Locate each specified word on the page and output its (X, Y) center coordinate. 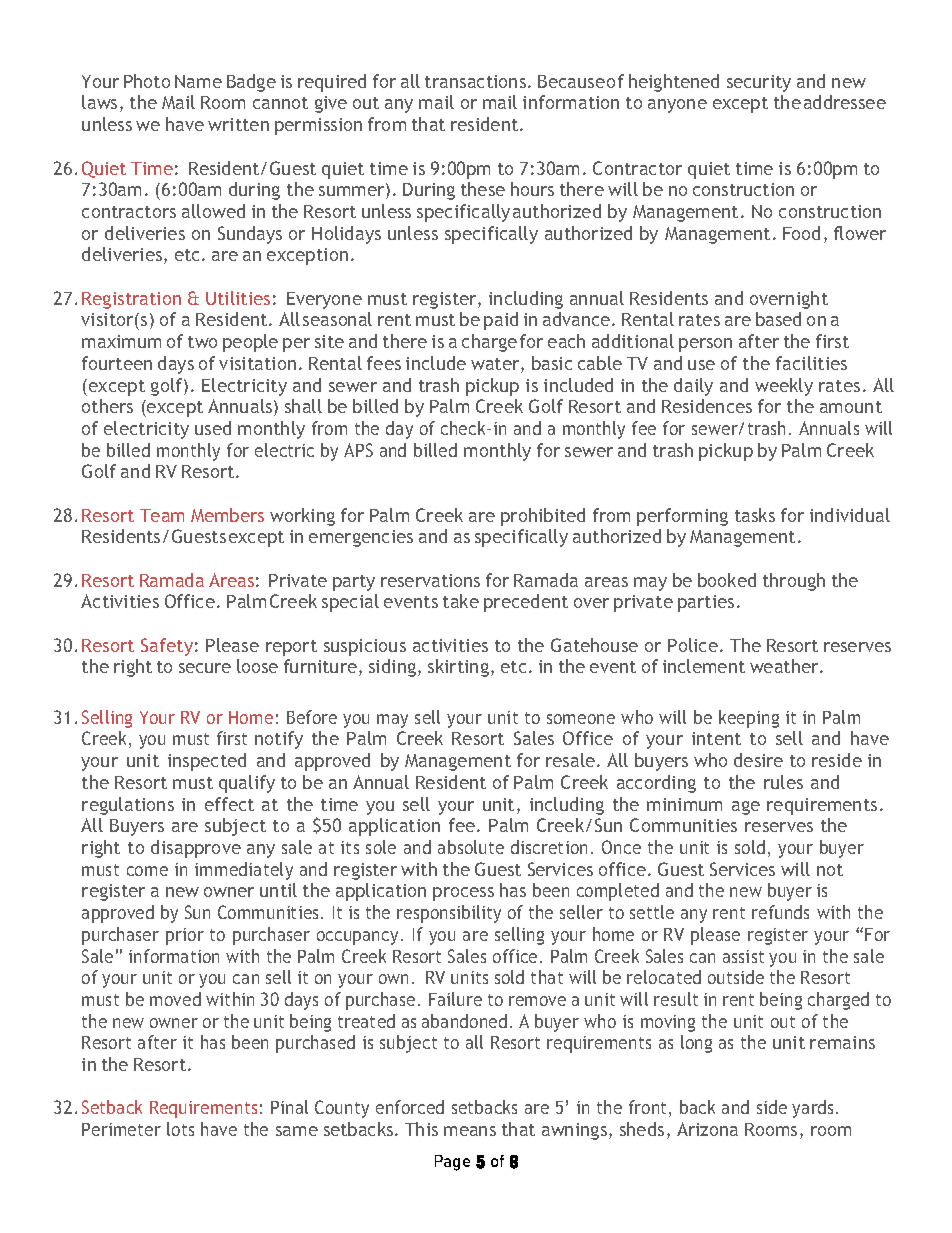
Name (198, 81)
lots (180, 1129)
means (470, 1131)
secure (205, 668)
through (794, 582)
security (759, 83)
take (461, 601)
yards (814, 1109)
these (483, 189)
